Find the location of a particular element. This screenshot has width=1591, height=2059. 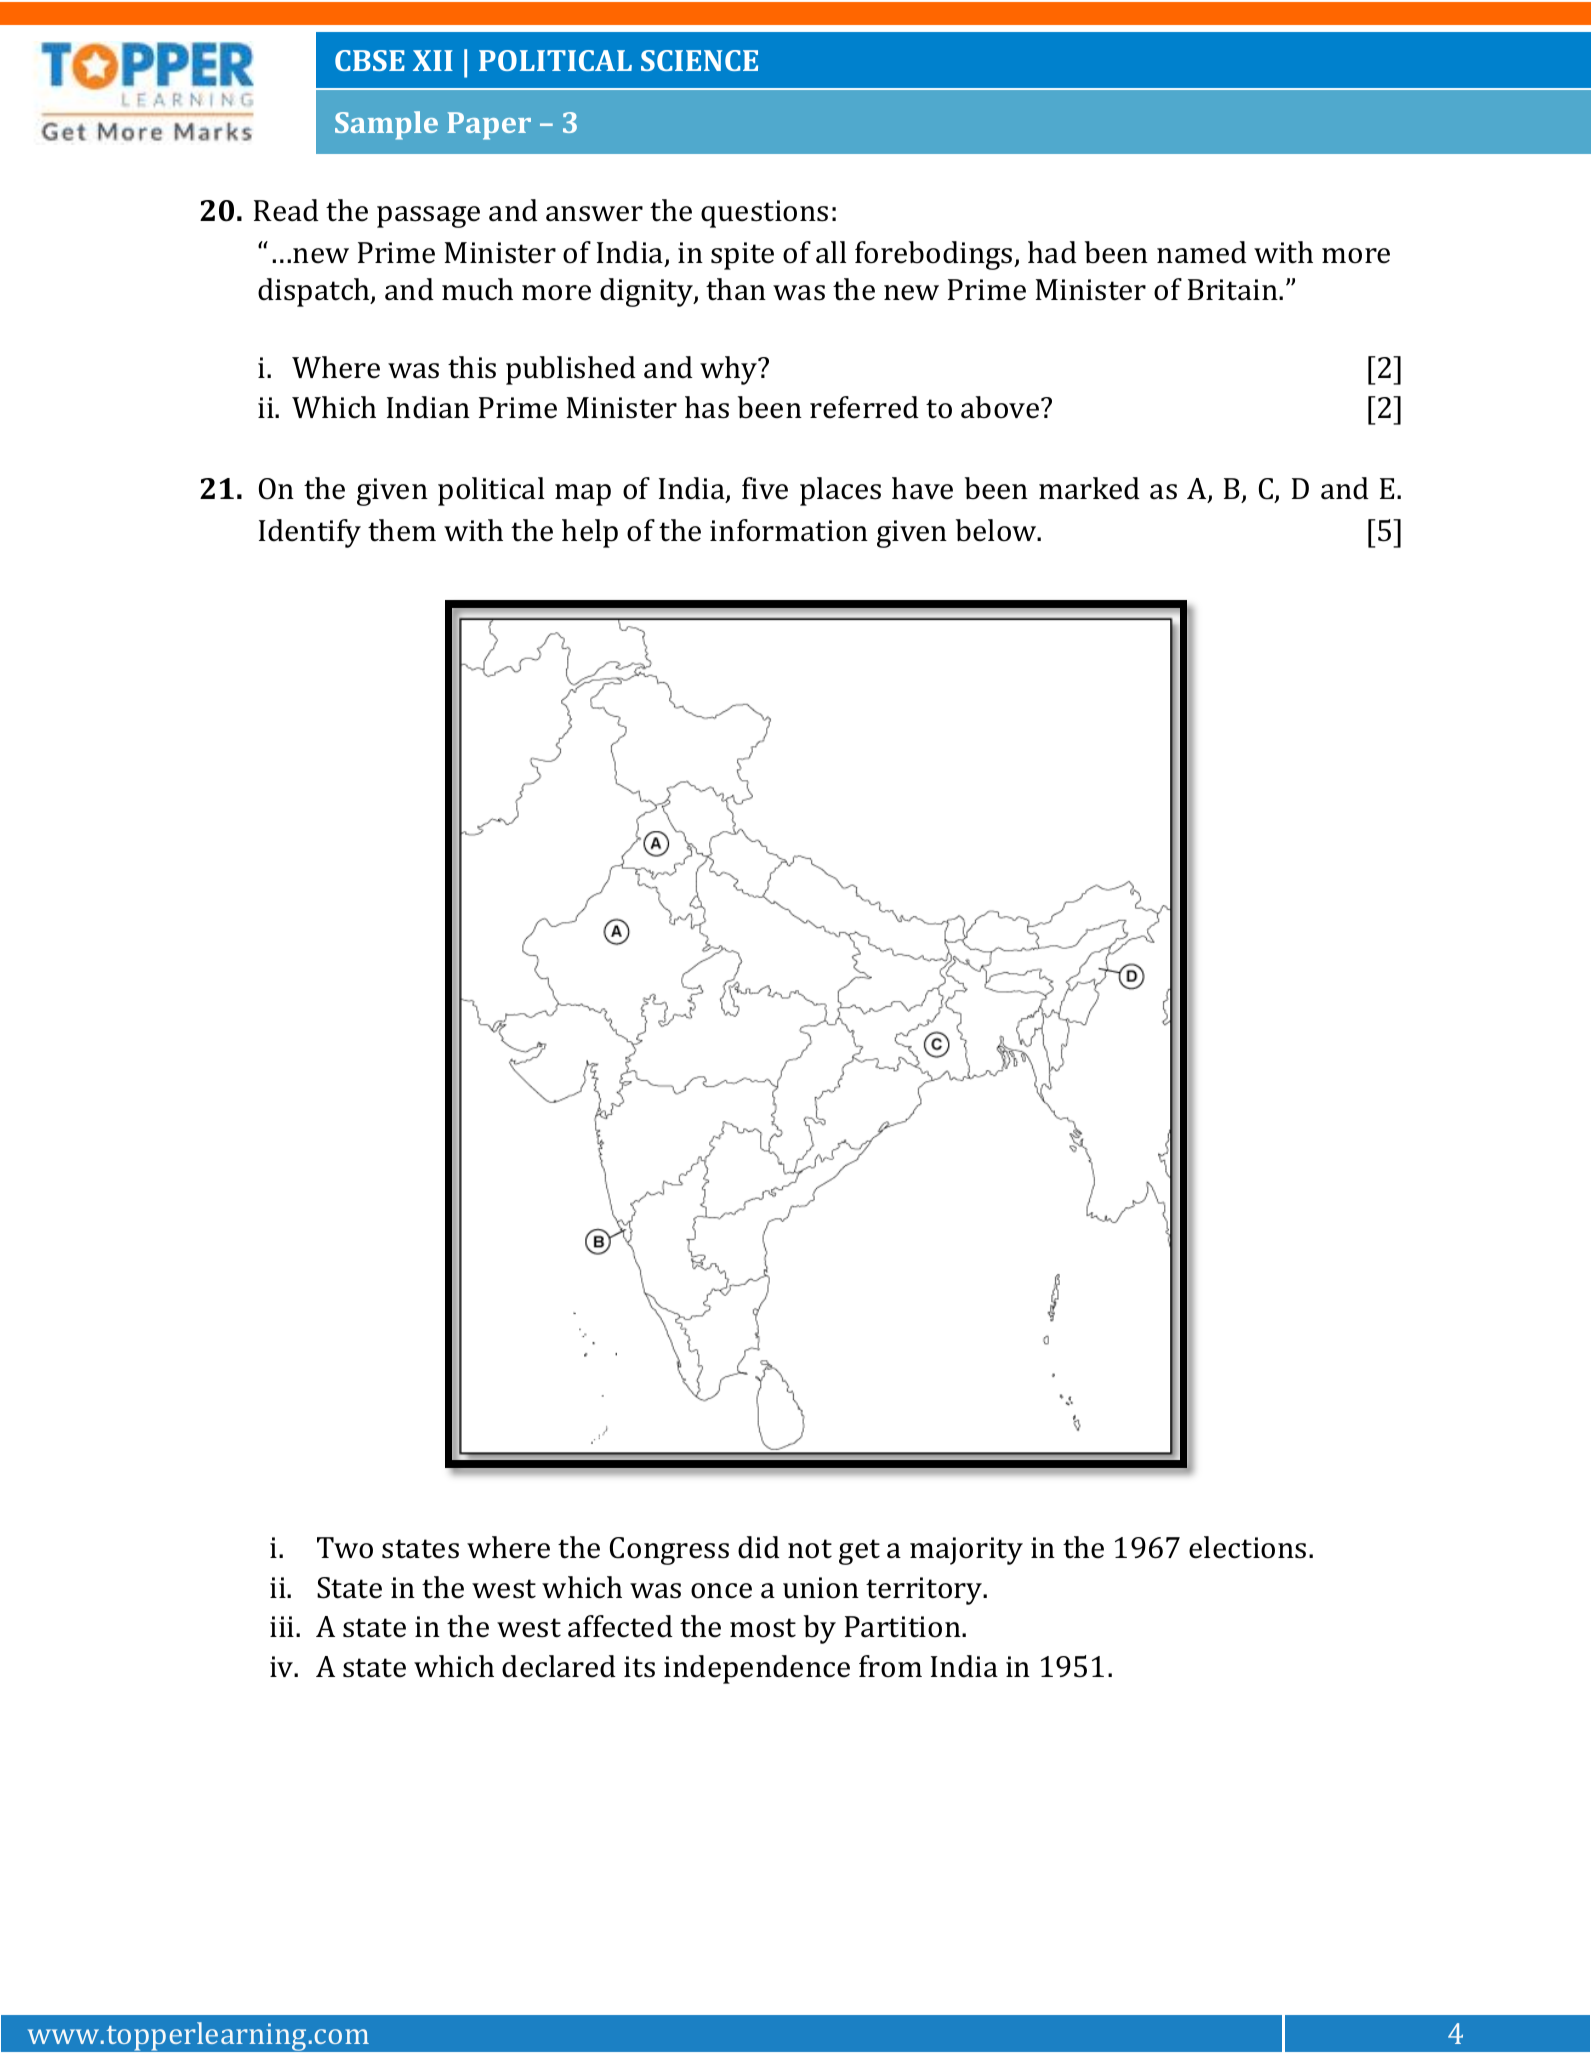

has is located at coordinates (707, 407).
